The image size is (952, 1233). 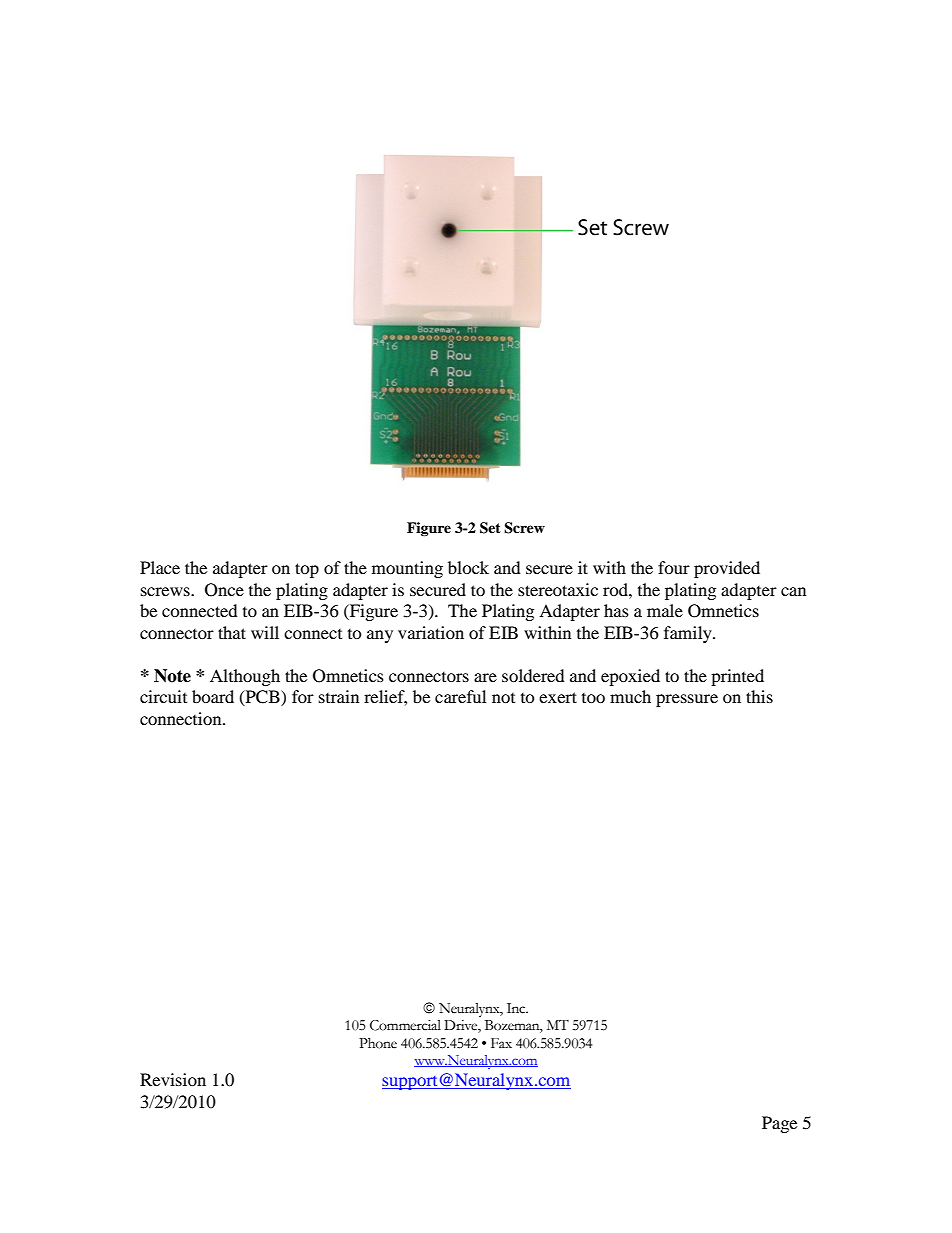 What do you see at coordinates (727, 569) in the document?
I see `provided` at bounding box center [727, 569].
